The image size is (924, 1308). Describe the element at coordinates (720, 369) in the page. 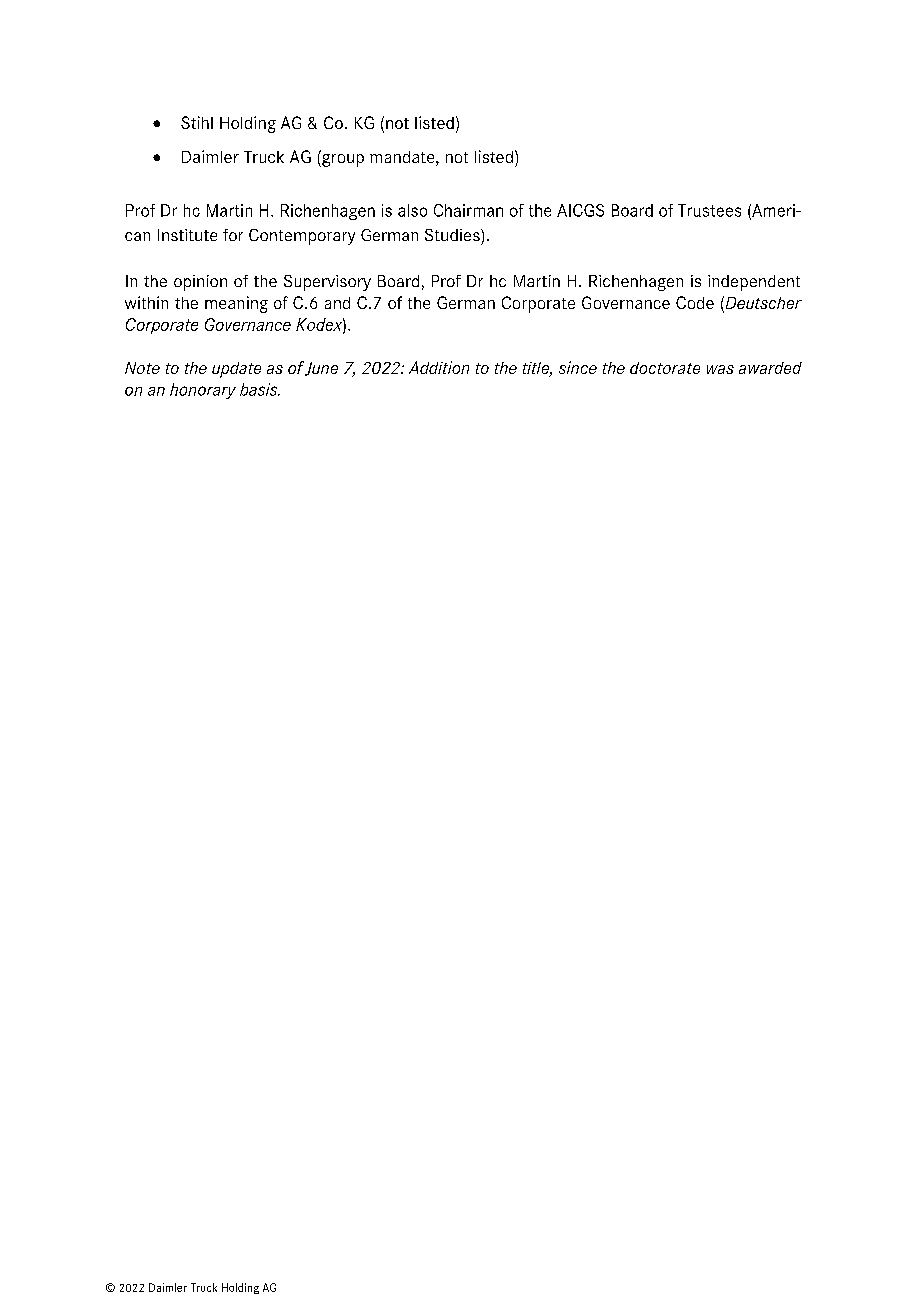

I see `was` at that location.
